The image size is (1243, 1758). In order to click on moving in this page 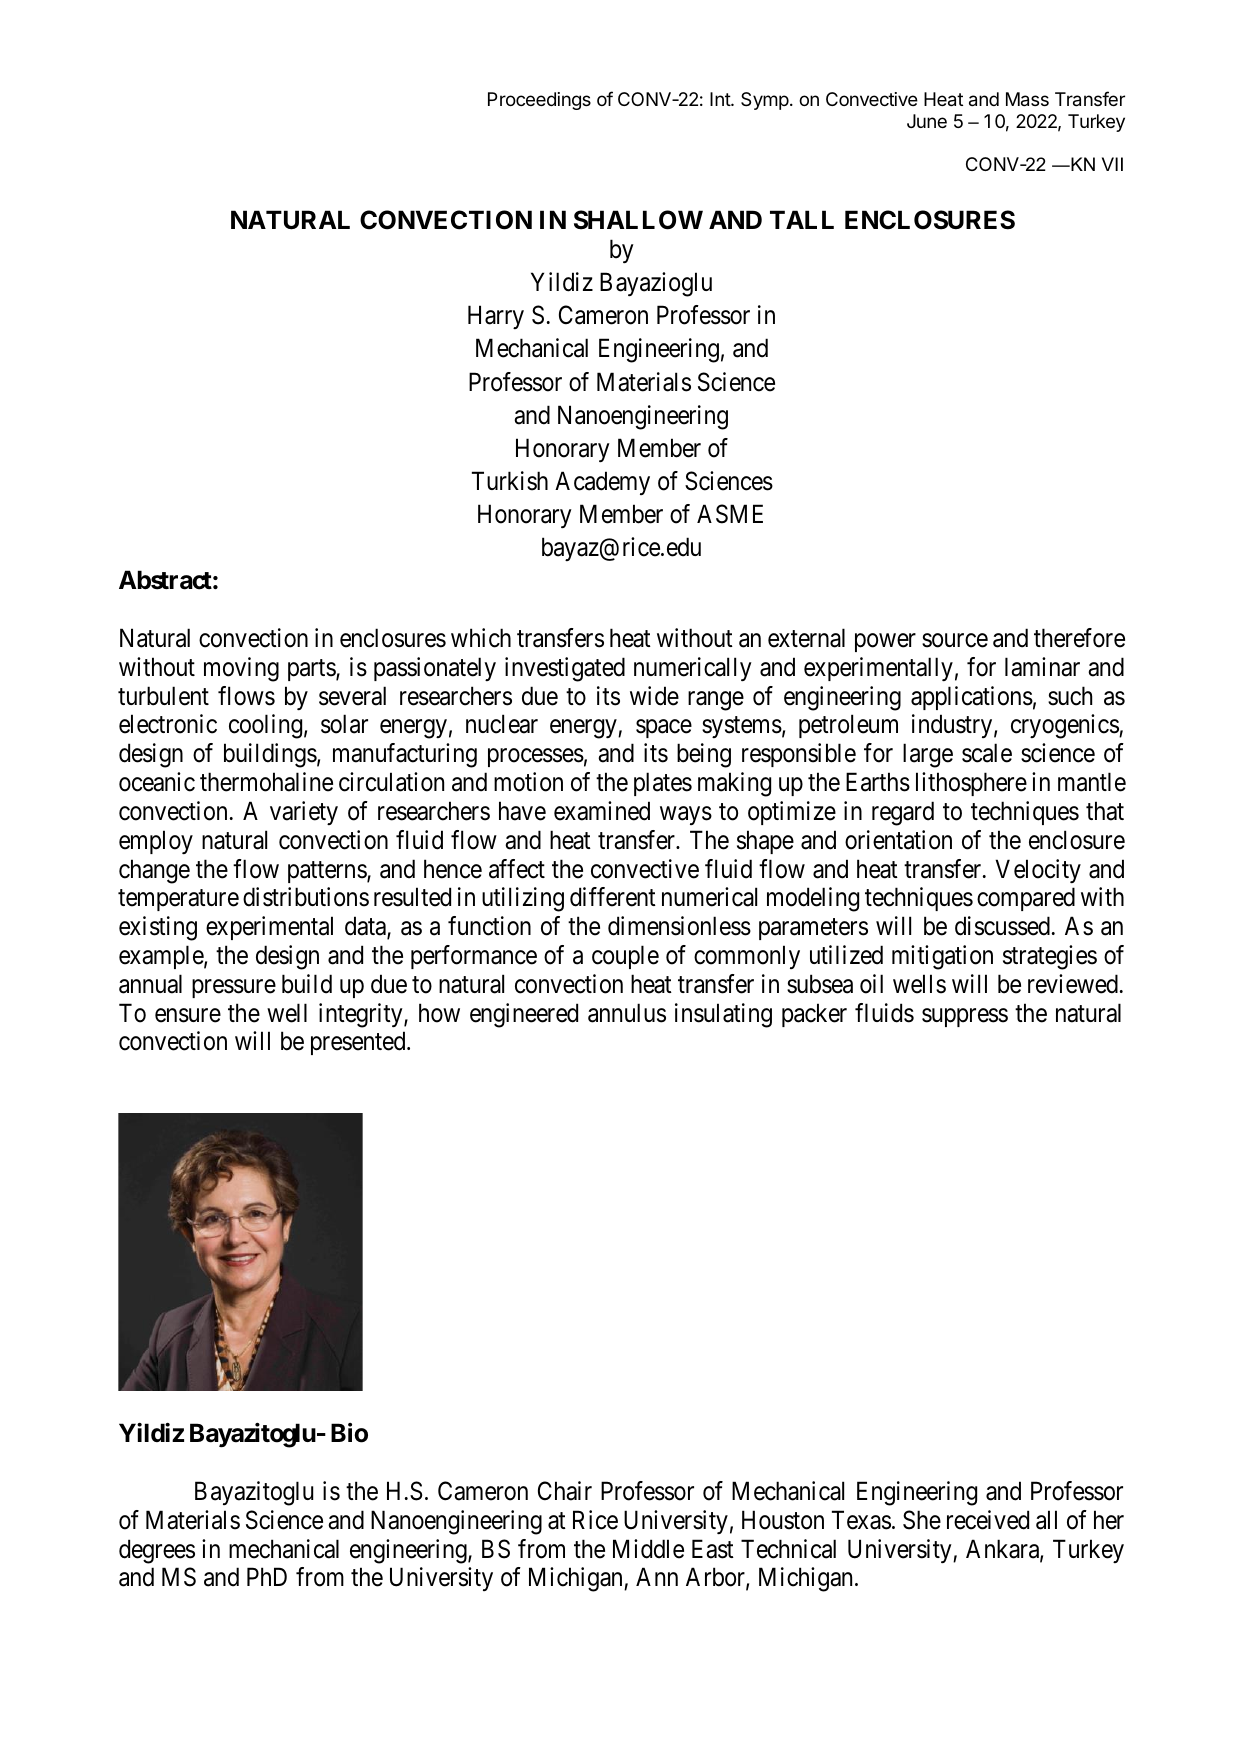, I will do `click(241, 669)`.
